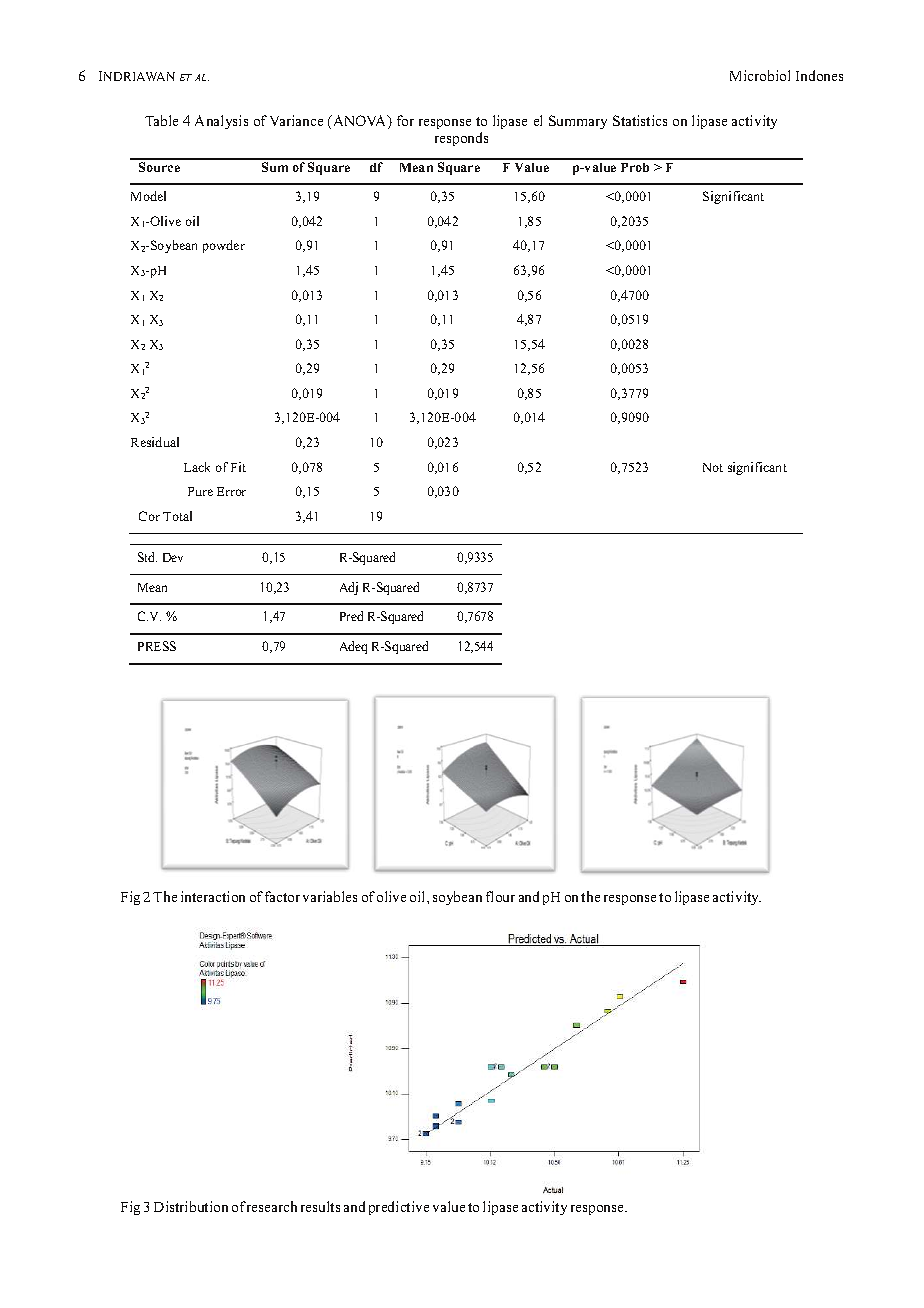 The height and width of the screenshot is (1308, 924). I want to click on PRESS, so click(157, 646).
